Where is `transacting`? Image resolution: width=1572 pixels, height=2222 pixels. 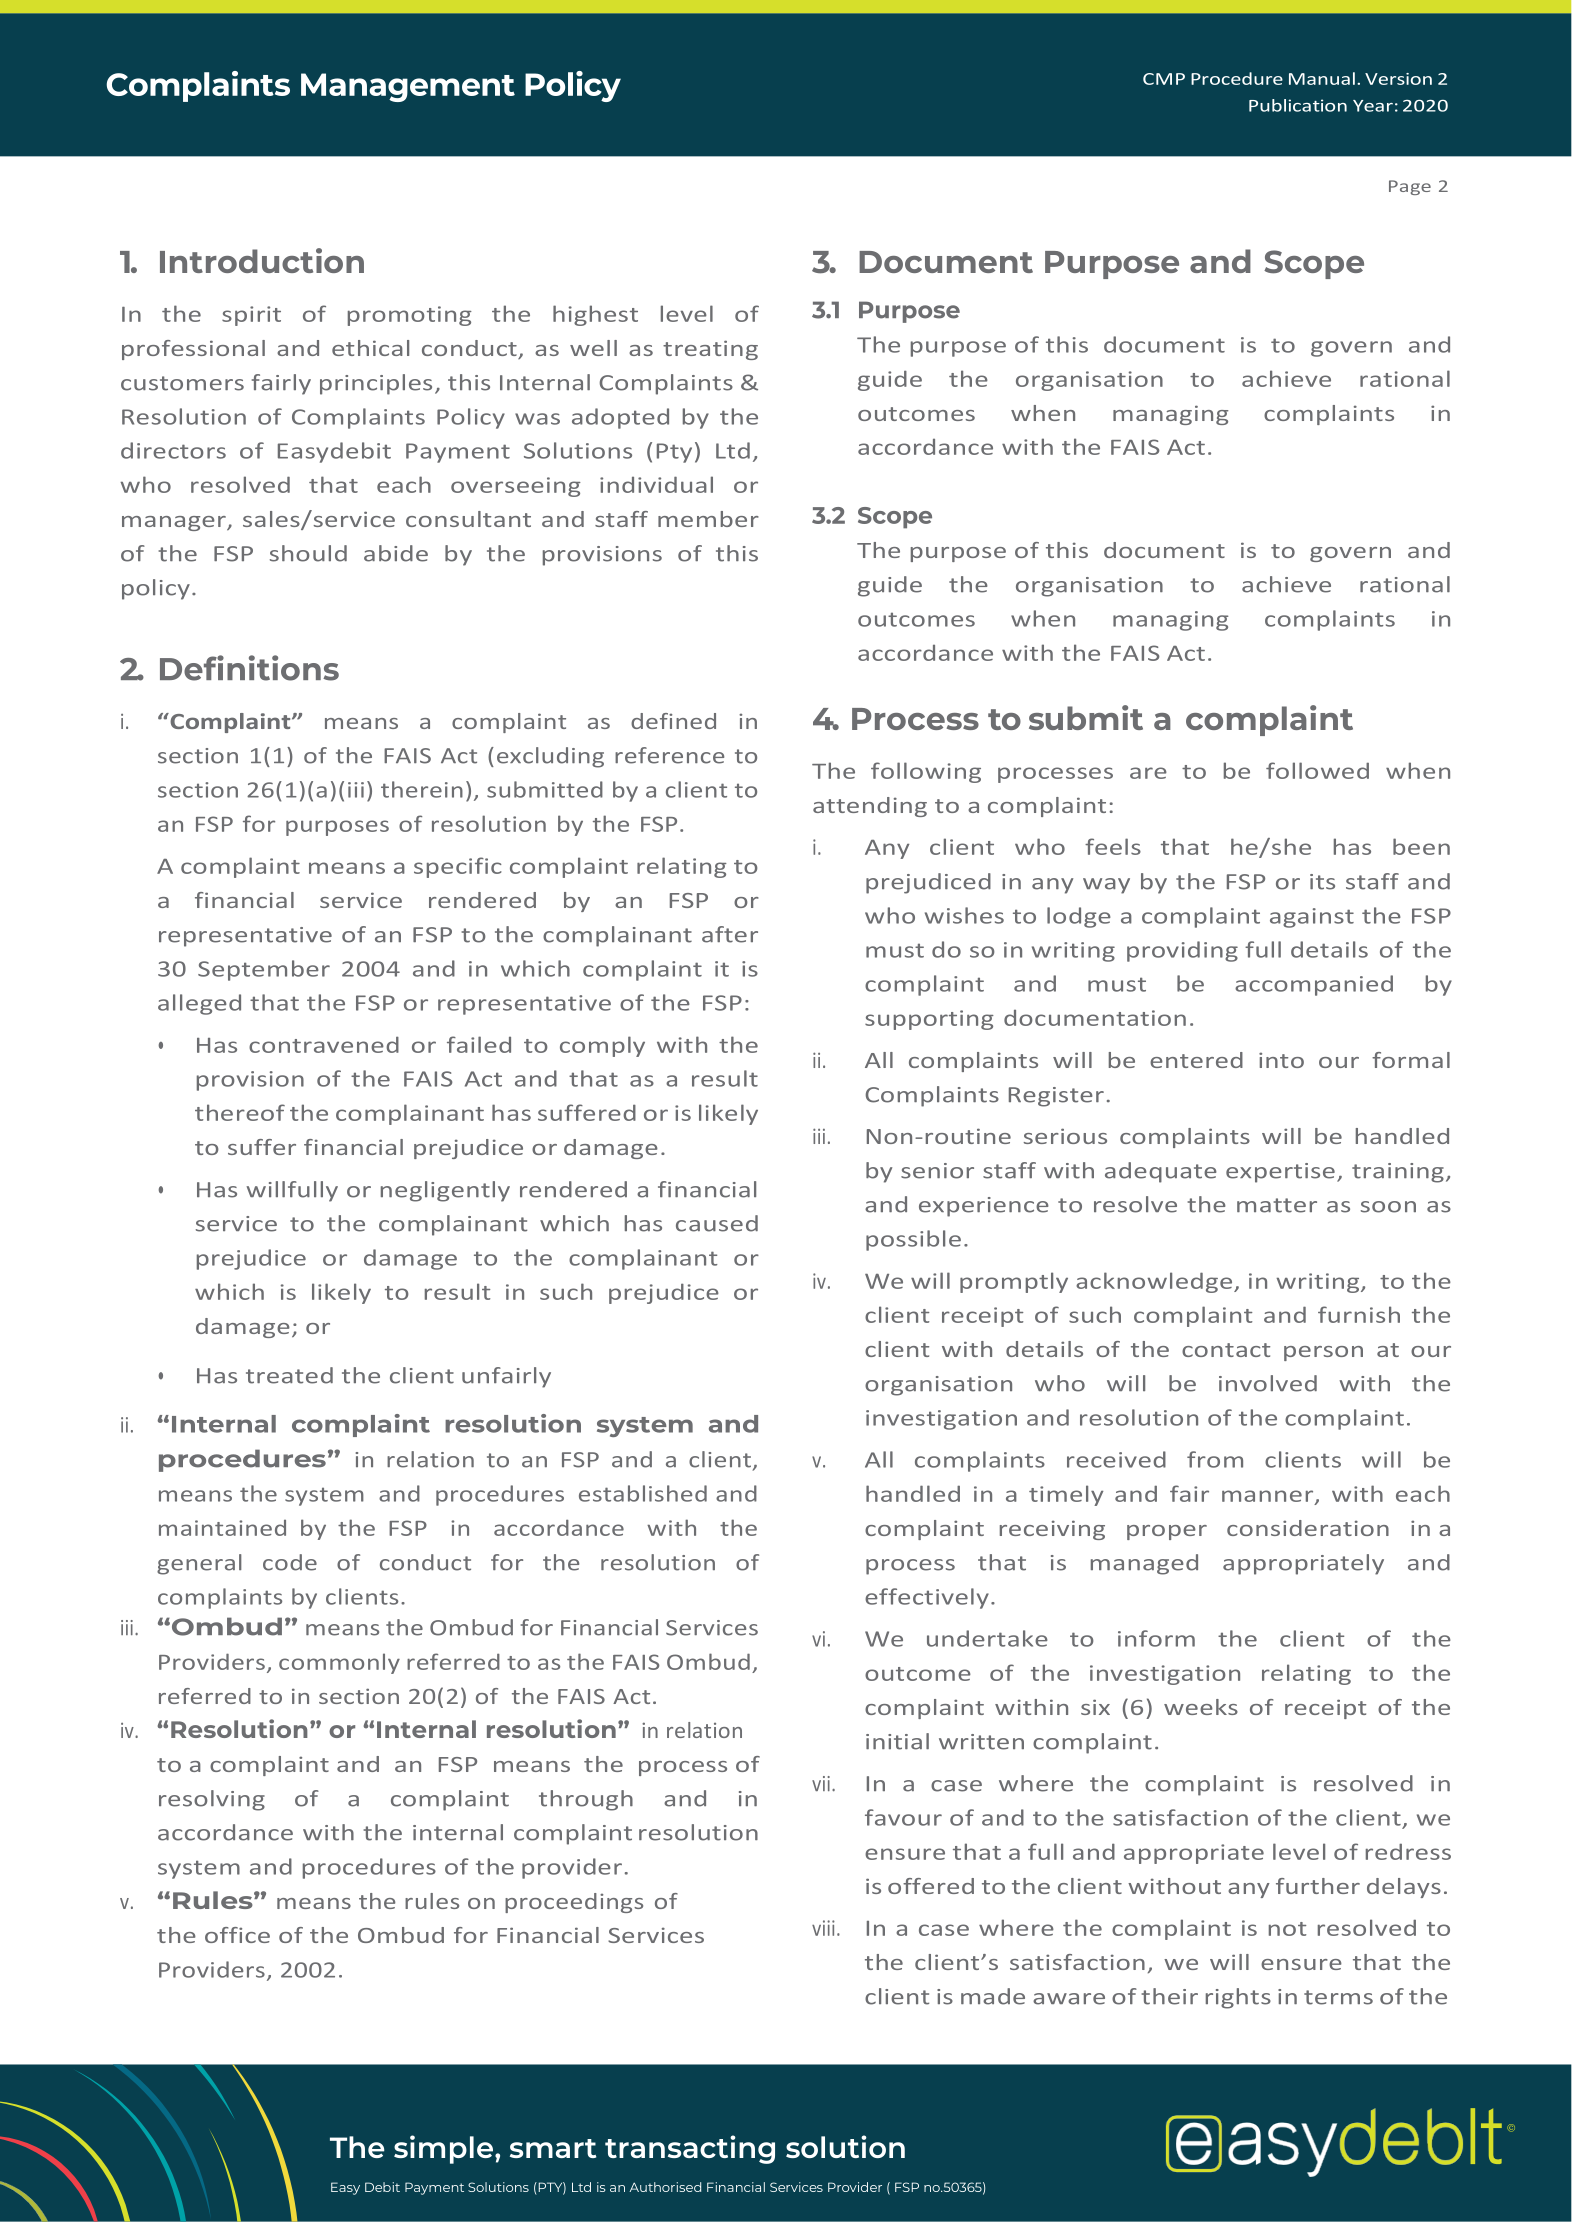
transacting is located at coordinates (690, 2149).
